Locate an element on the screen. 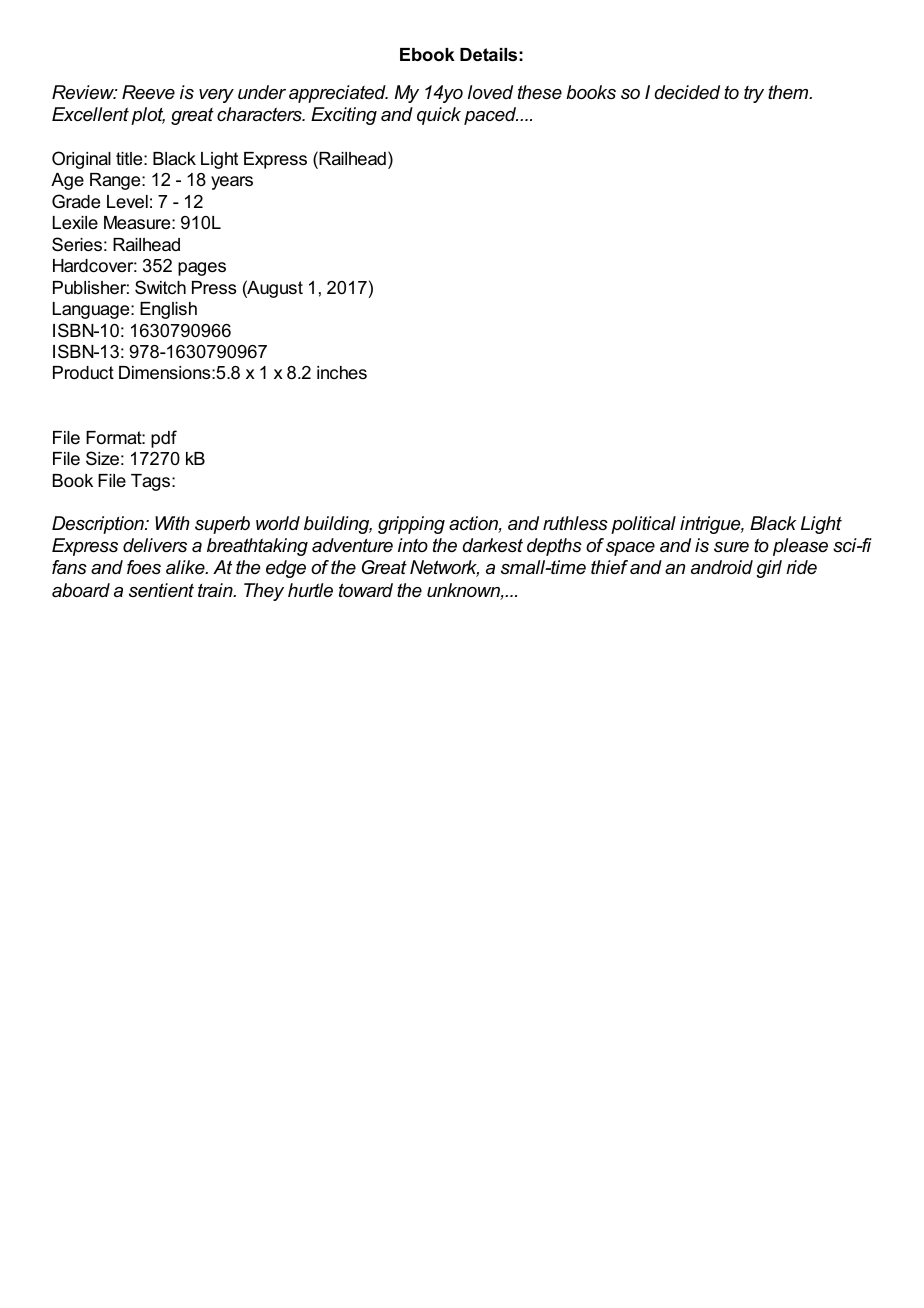 This screenshot has height=1308, width=924. decided is located at coordinates (687, 92).
